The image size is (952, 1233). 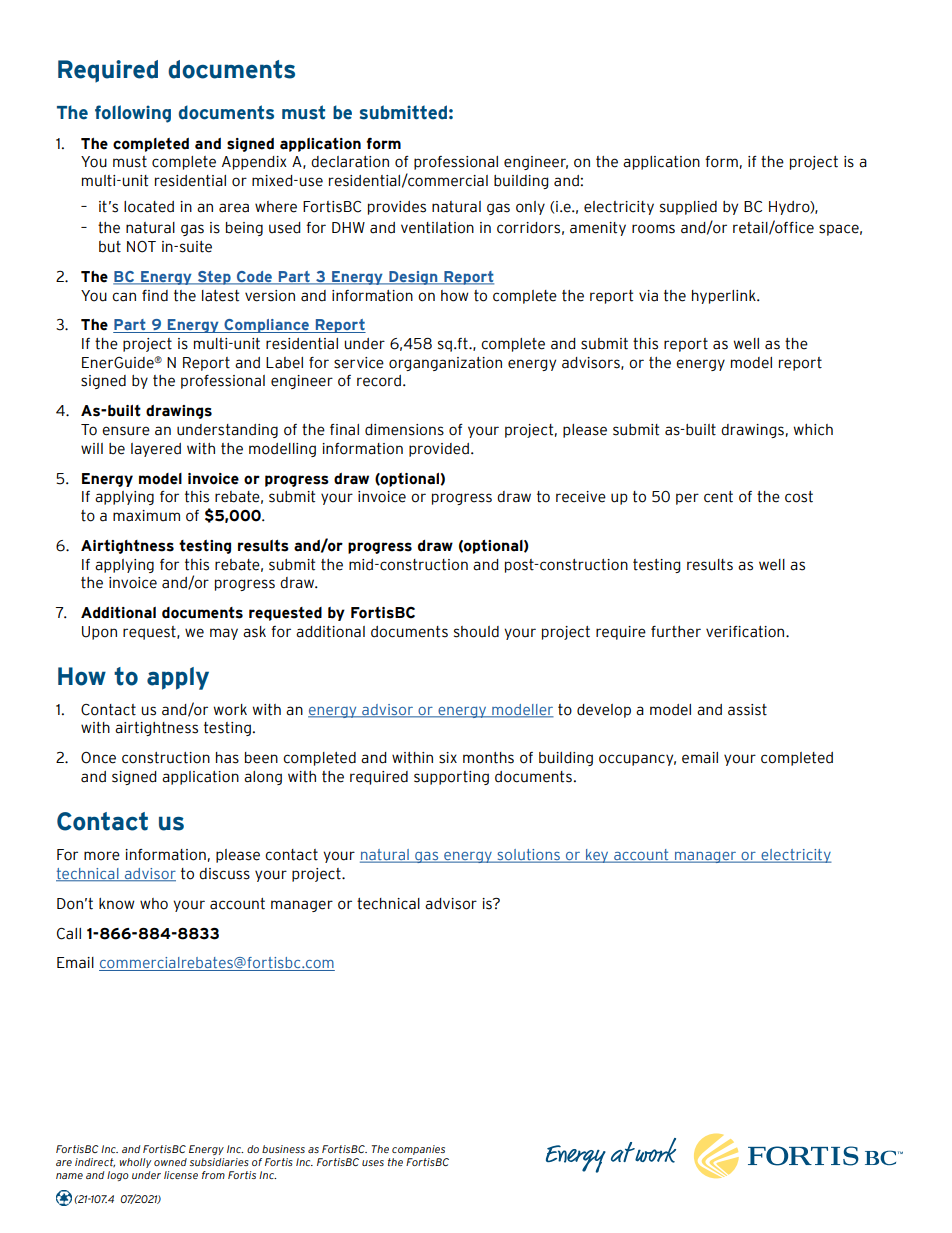 What do you see at coordinates (170, 1162) in the screenshot?
I see `owned` at bounding box center [170, 1162].
